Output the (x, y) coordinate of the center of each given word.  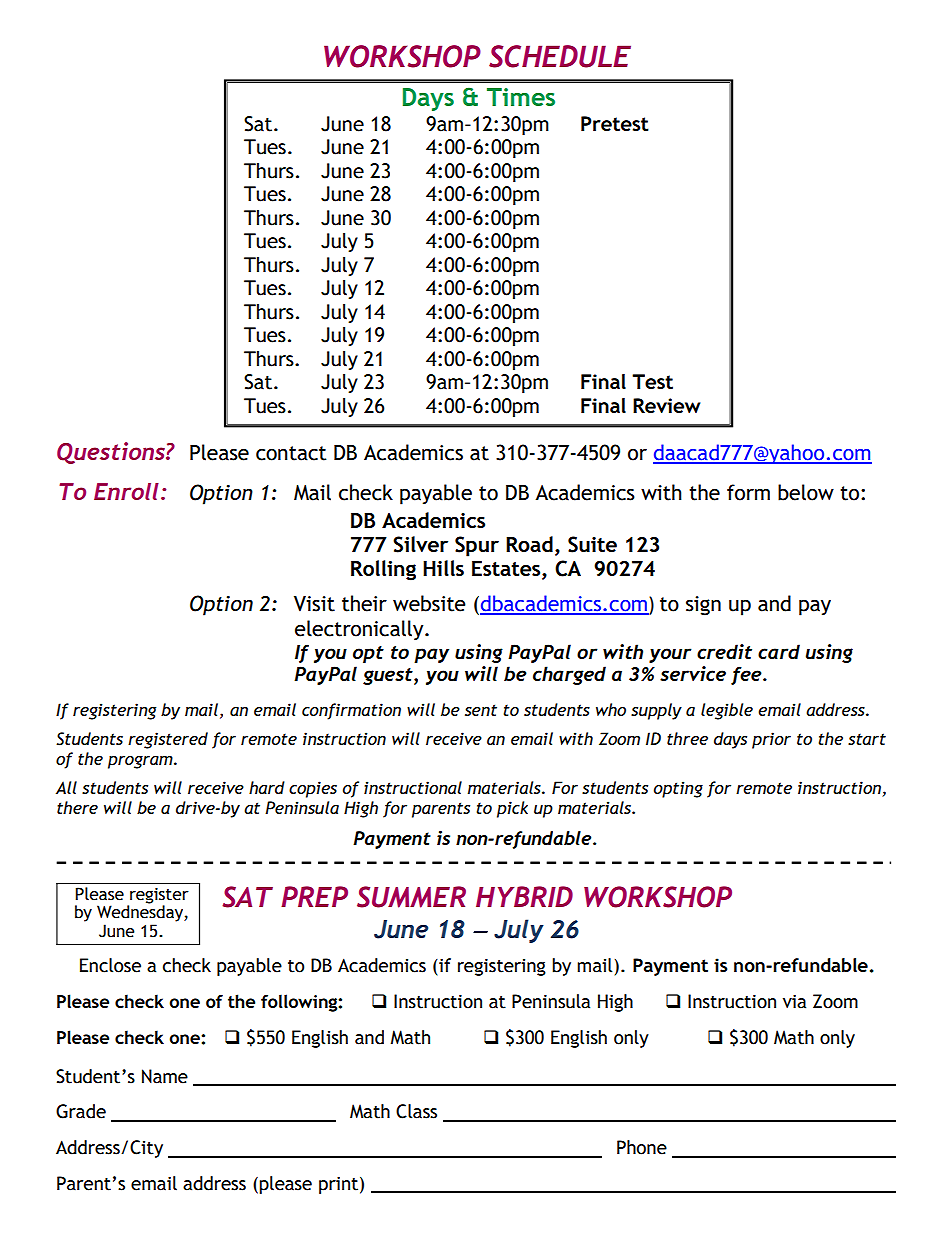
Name (165, 1076)
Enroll (126, 491)
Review (666, 405)
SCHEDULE (560, 56)
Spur (477, 546)
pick (512, 809)
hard (267, 787)
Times (521, 97)
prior (771, 740)
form (748, 492)
